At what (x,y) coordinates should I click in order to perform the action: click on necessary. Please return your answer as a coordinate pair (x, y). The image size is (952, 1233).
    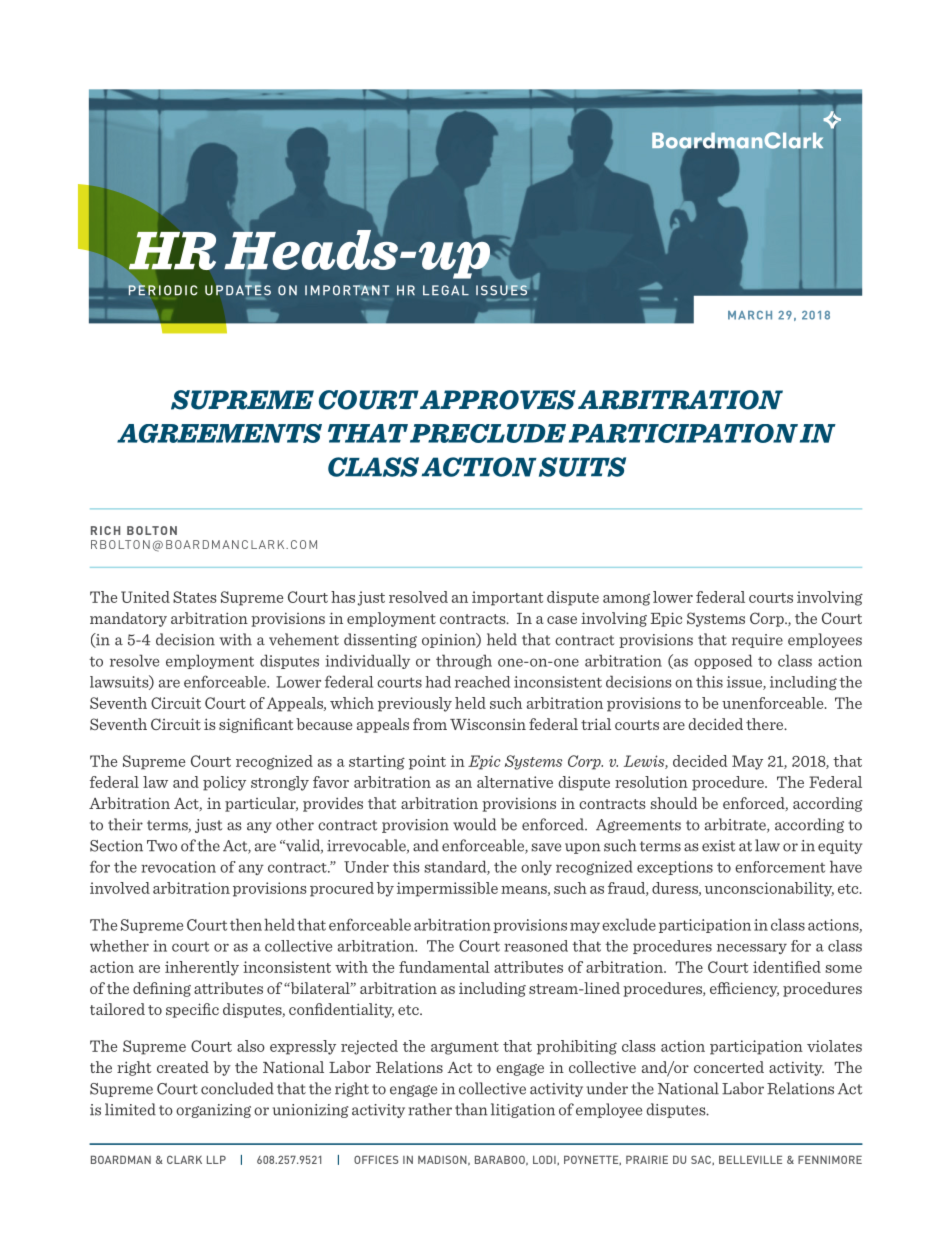
    Looking at the image, I should click on (752, 948).
